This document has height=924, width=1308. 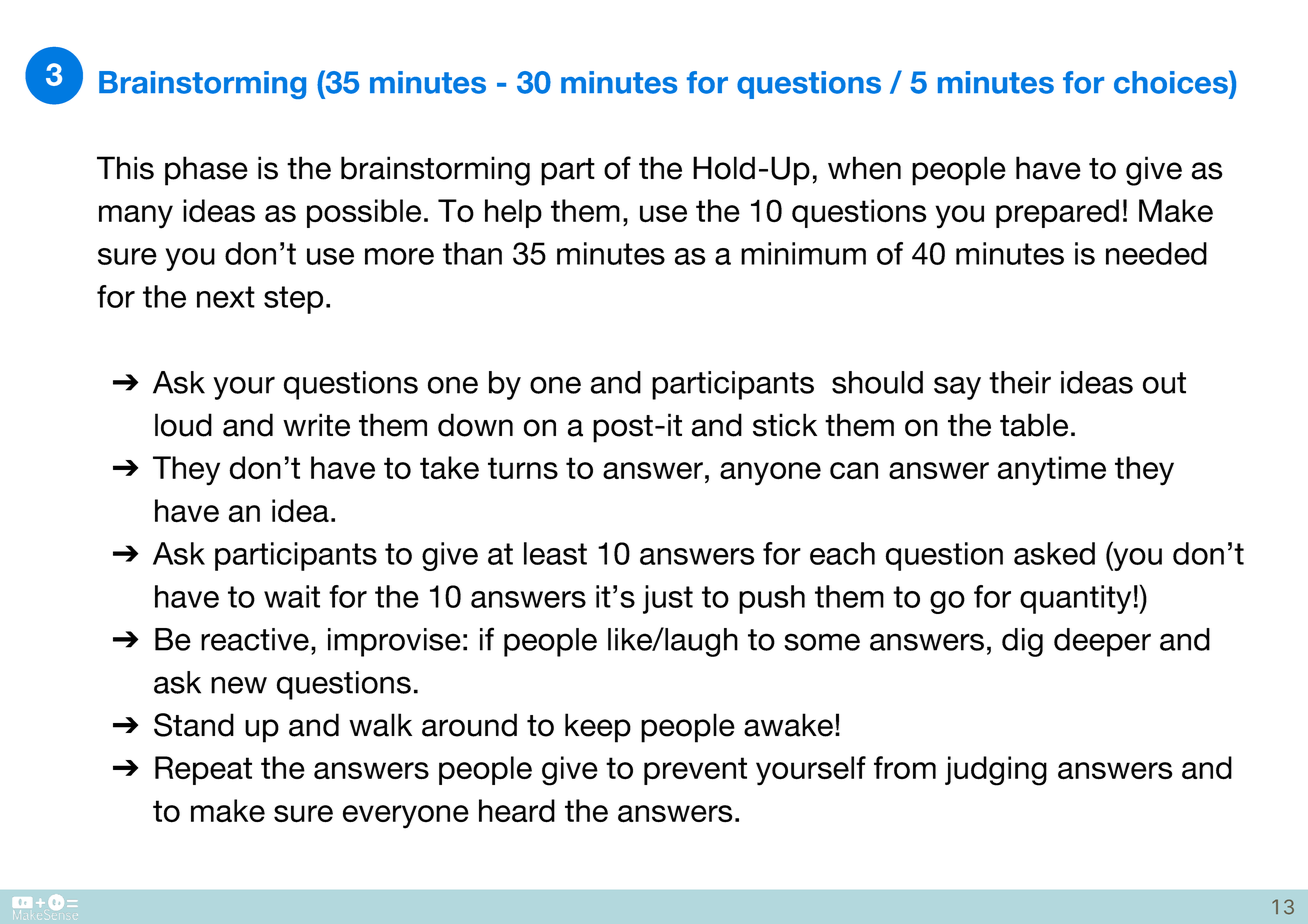 I want to click on Repeat, so click(x=203, y=770).
